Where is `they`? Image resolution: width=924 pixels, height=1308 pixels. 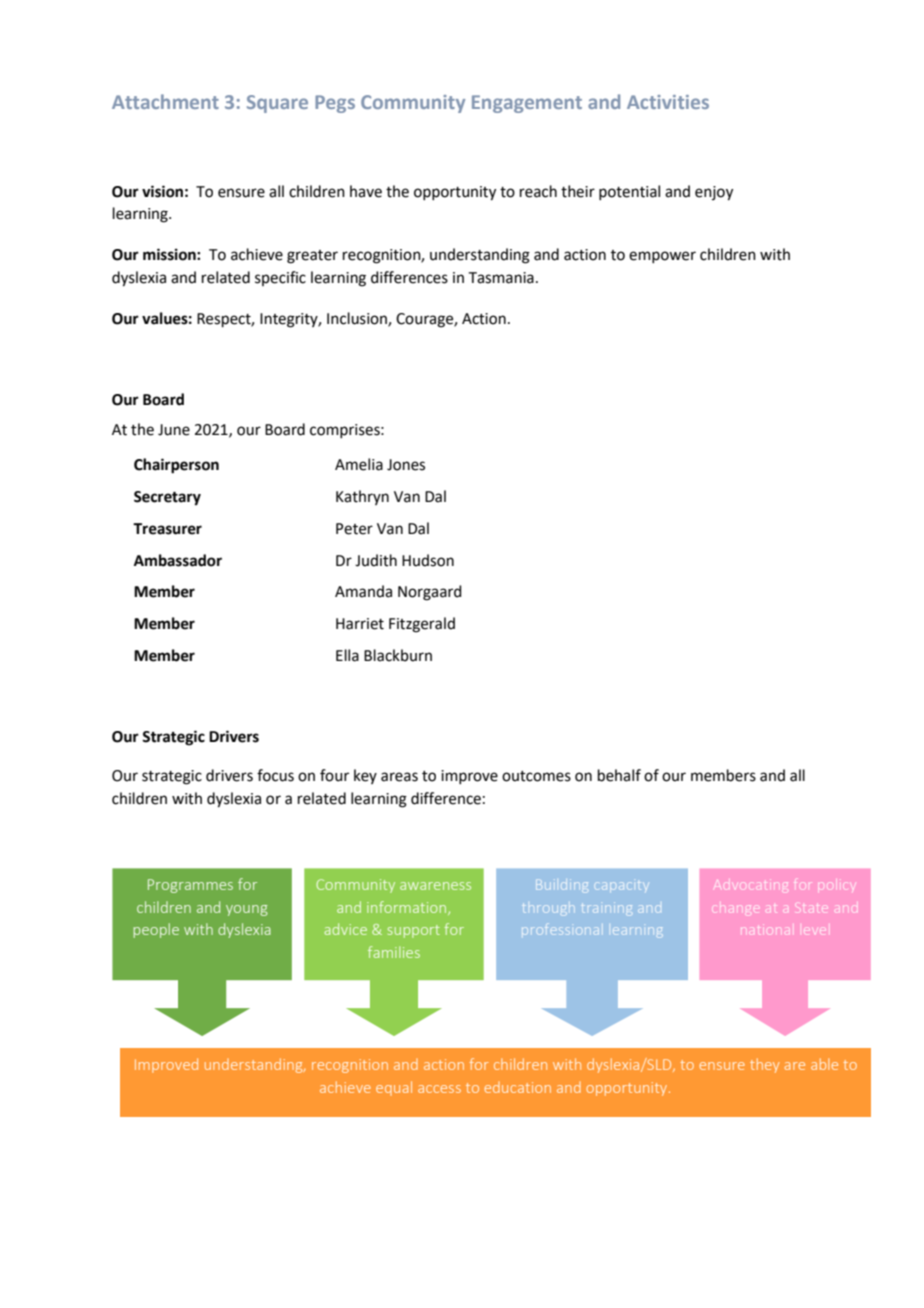 they is located at coordinates (764, 1065).
